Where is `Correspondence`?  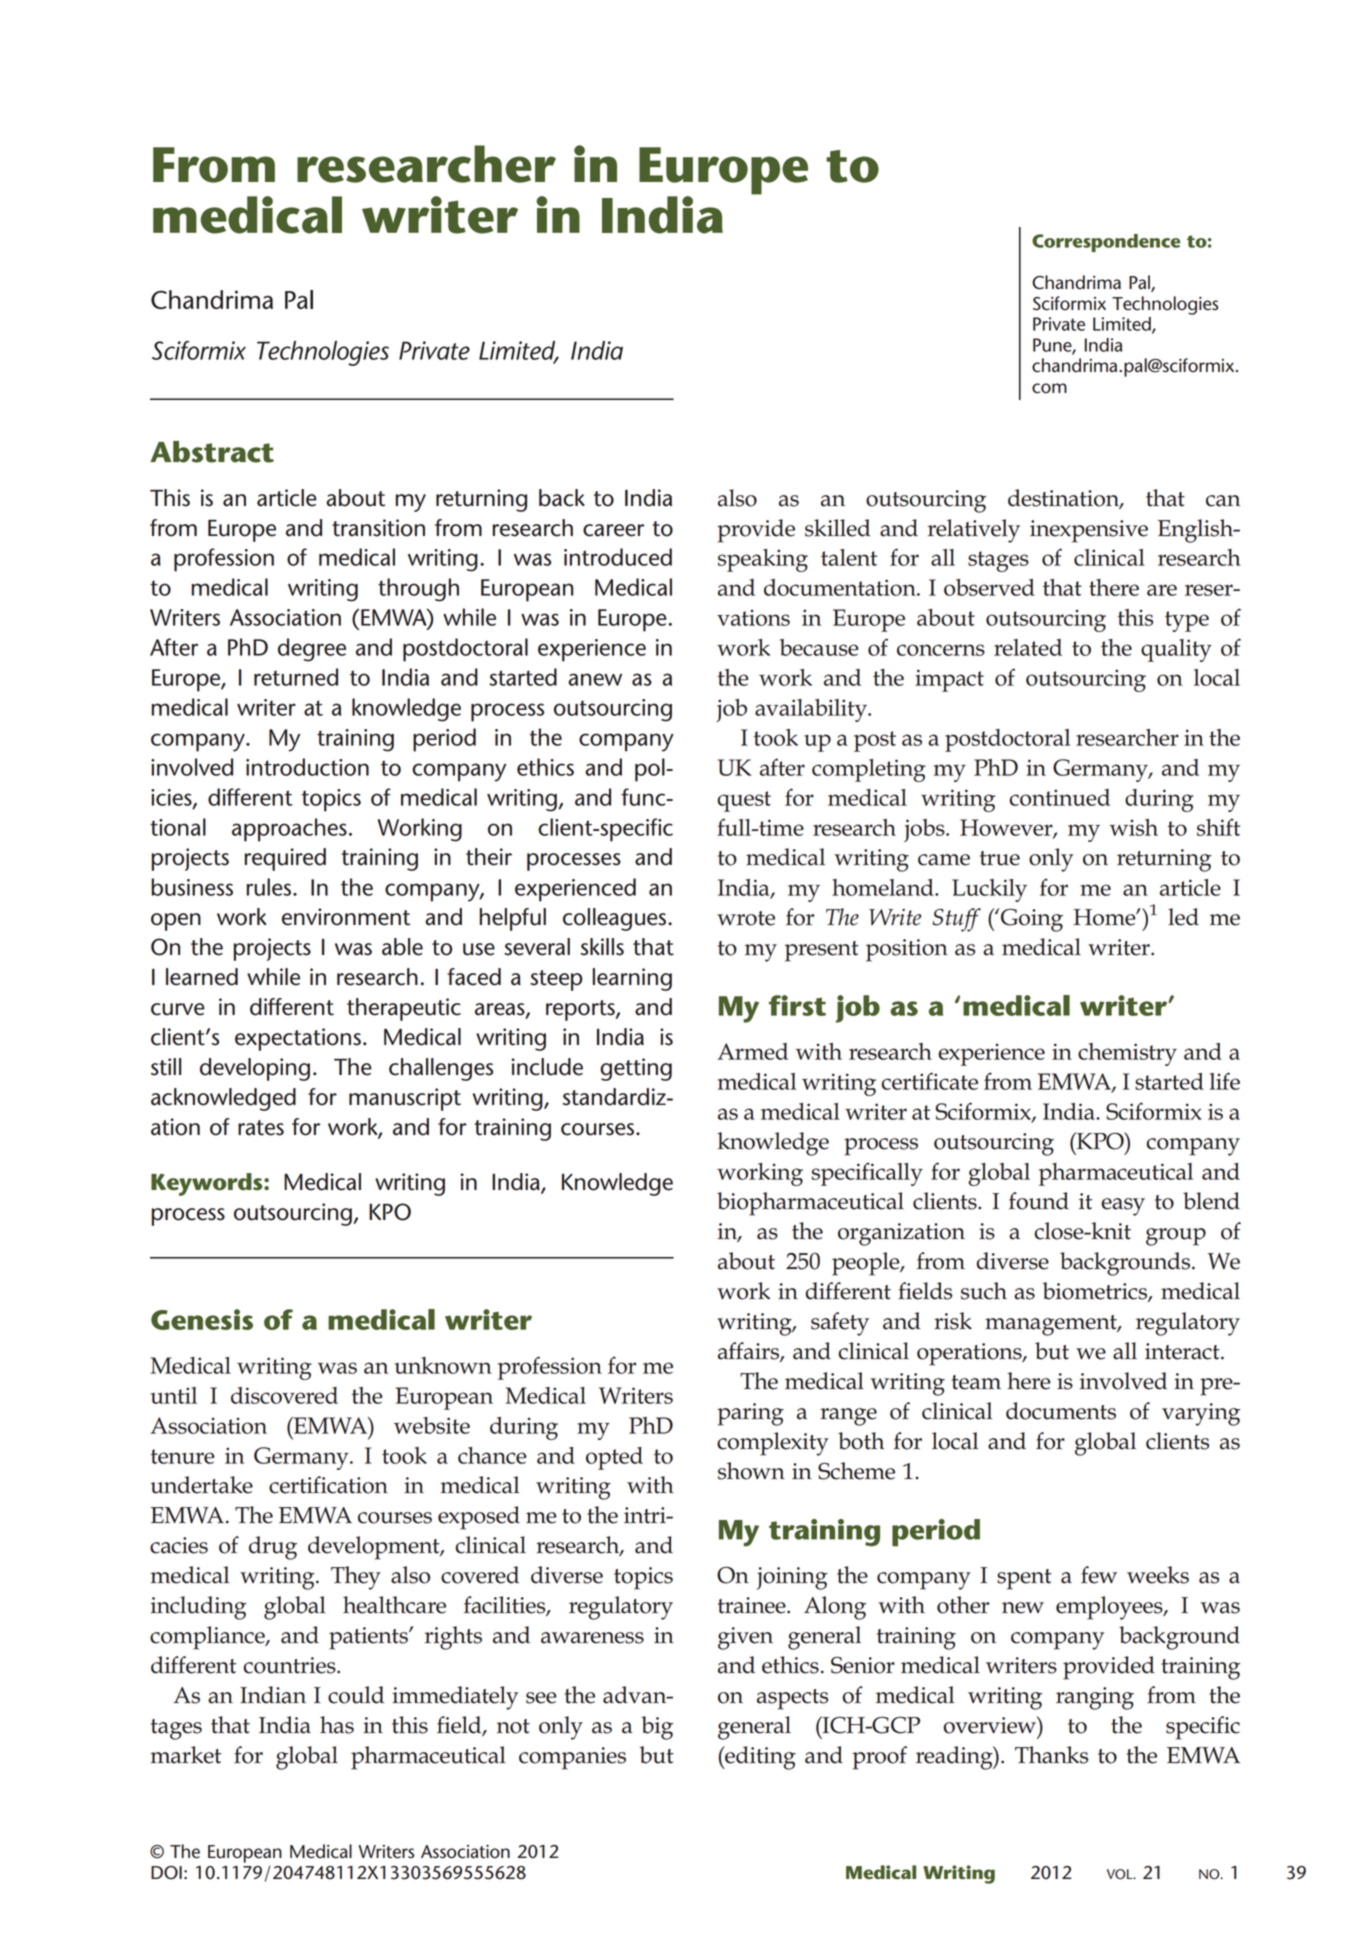 Correspondence is located at coordinates (1106, 243).
